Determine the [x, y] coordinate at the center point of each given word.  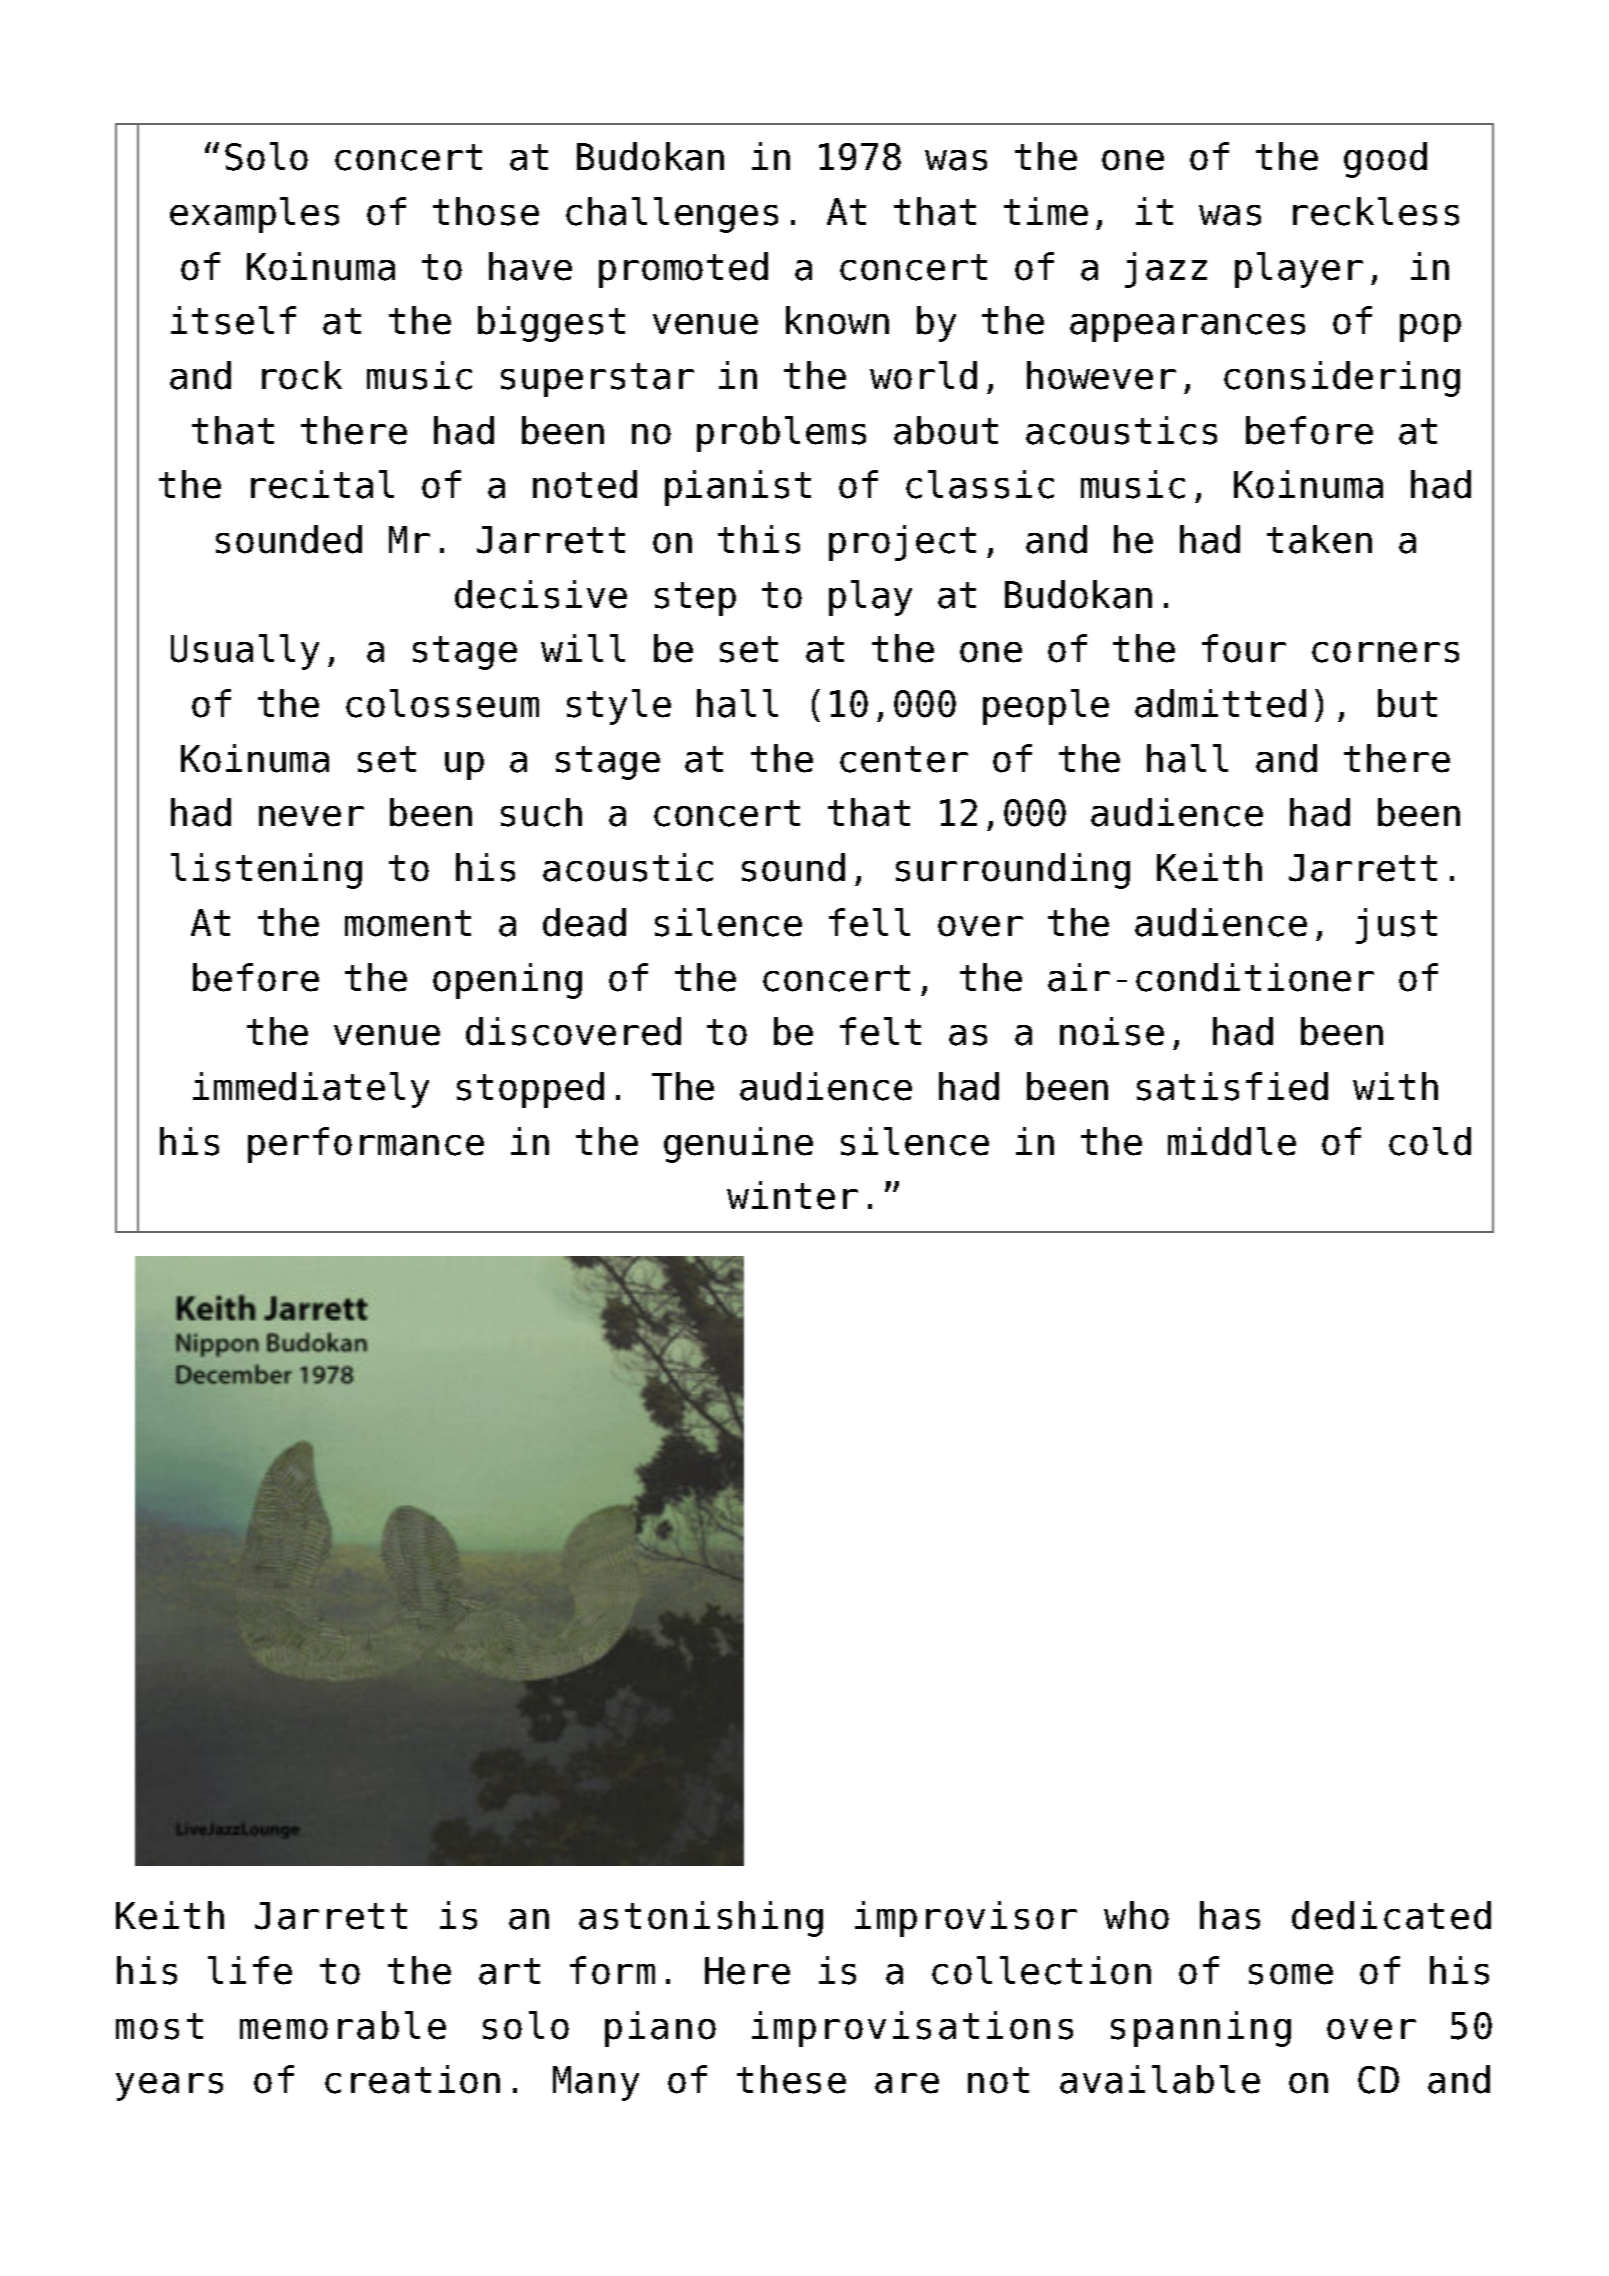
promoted [683, 270]
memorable [343, 2025]
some [1291, 1974]
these [791, 2079]
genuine [738, 1145]
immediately [311, 1090]
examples [254, 215]
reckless [1376, 211]
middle [1232, 1141]
